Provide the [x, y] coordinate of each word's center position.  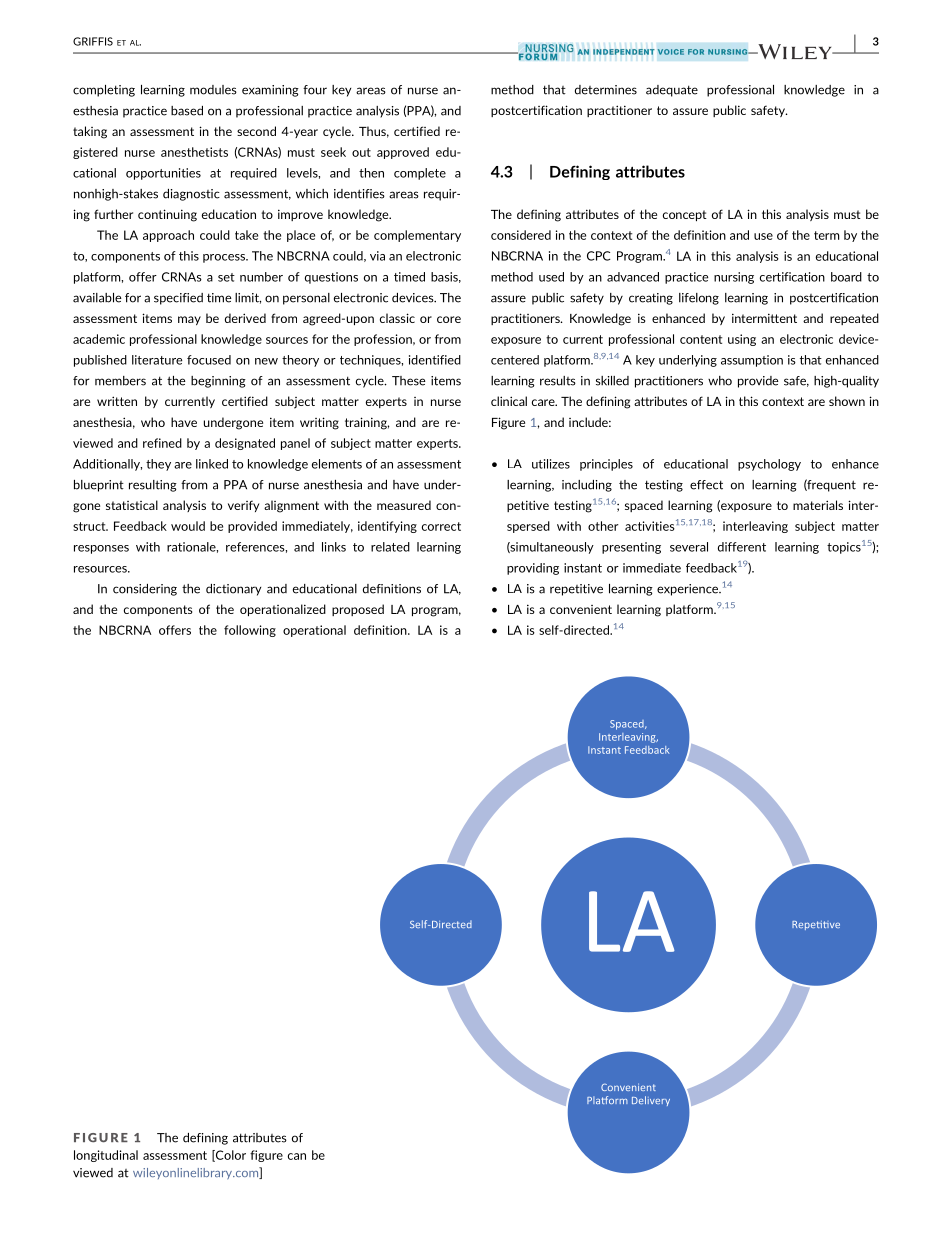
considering [145, 590]
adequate [672, 91]
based [187, 111]
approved [403, 153]
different [742, 547]
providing [533, 569]
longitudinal [106, 1156]
